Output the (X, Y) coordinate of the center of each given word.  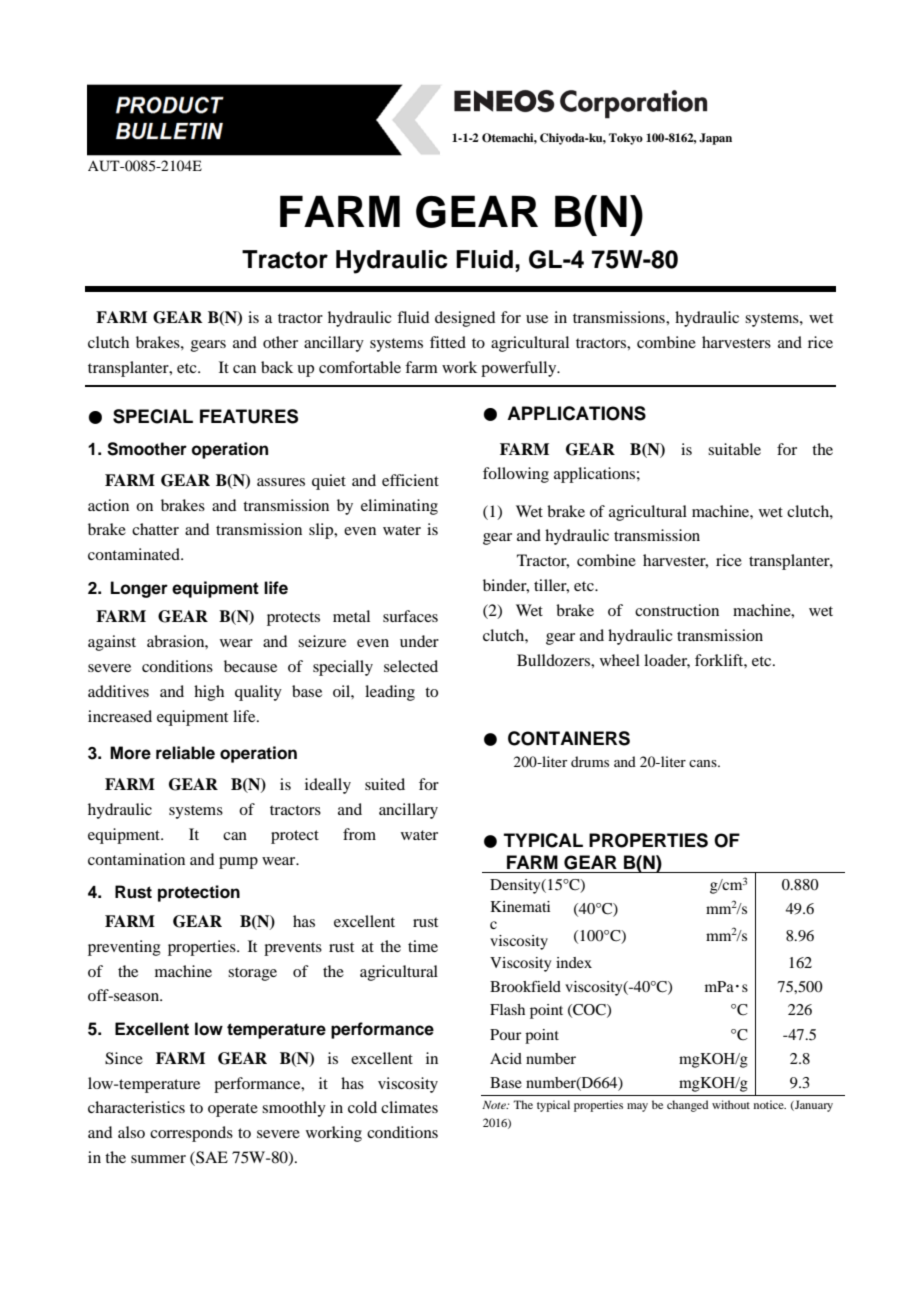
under (419, 641)
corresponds (191, 1134)
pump (238, 863)
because (250, 666)
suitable (734, 449)
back (277, 367)
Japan (715, 139)
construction (677, 610)
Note (495, 1105)
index (574, 962)
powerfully (520, 369)
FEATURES (249, 416)
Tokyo (626, 139)
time (423, 946)
